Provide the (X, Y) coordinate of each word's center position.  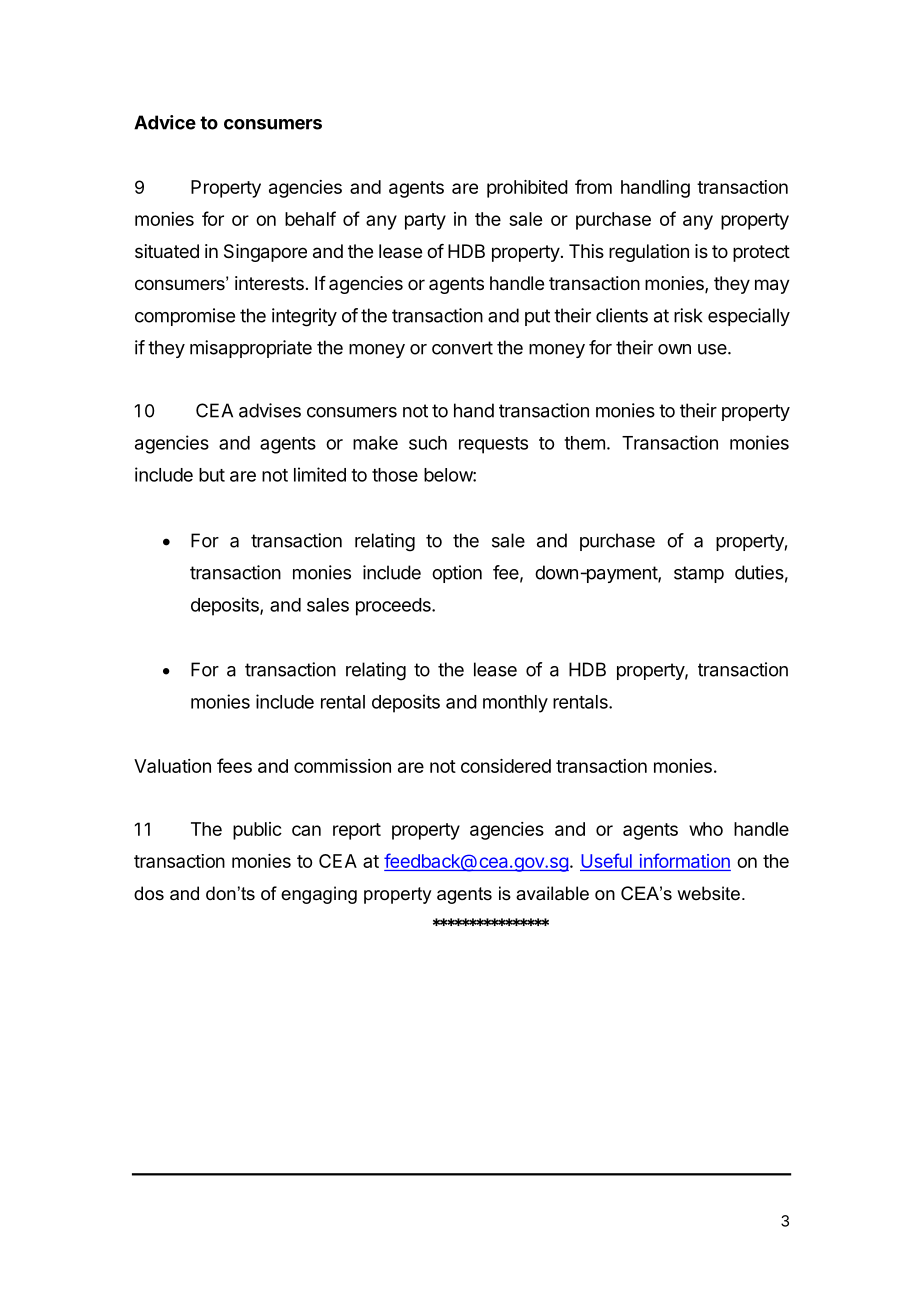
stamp (699, 574)
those (395, 475)
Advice (165, 122)
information (685, 860)
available (552, 893)
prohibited (527, 189)
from (593, 186)
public (257, 831)
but (212, 475)
